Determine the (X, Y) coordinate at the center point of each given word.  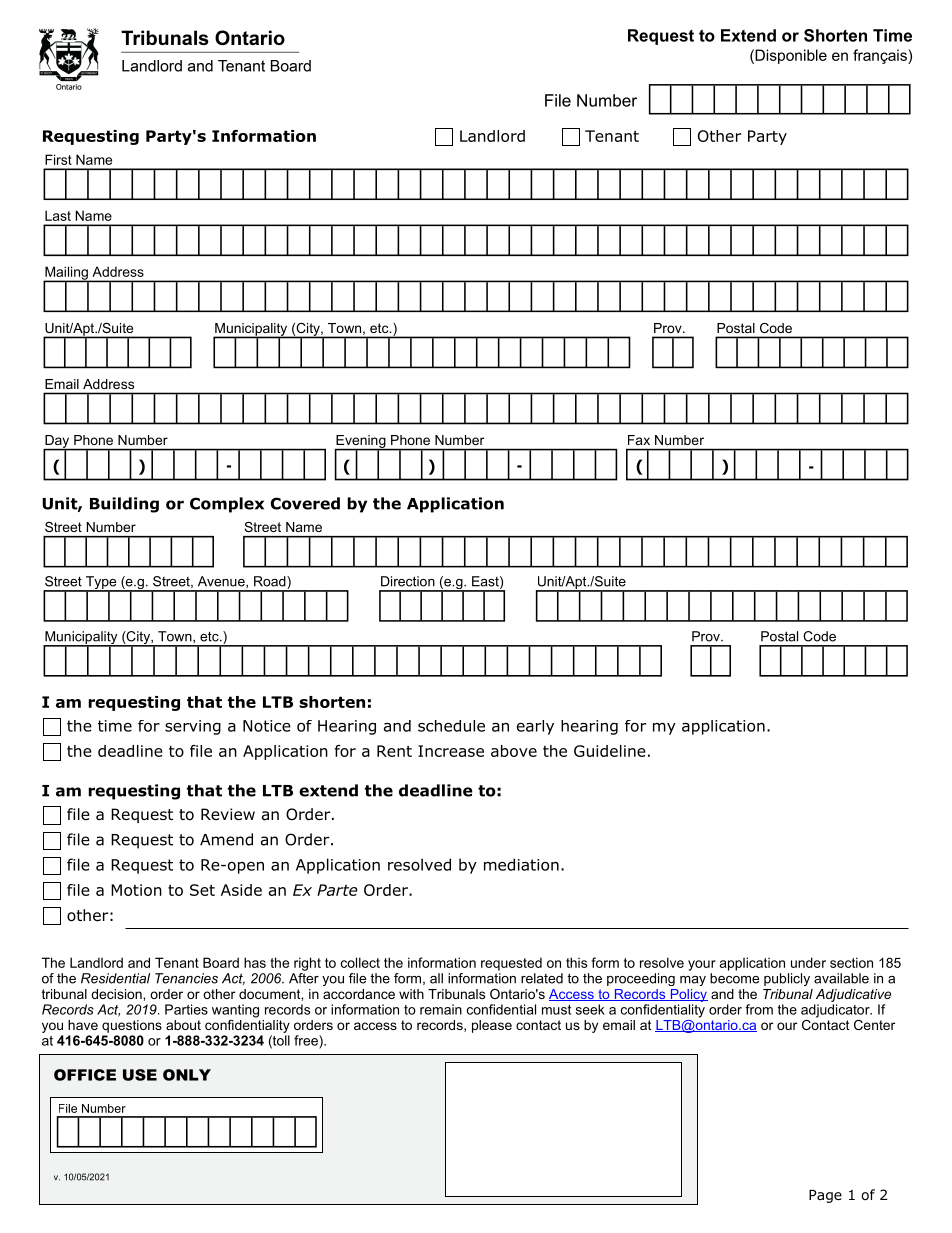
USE (140, 1075)
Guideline (610, 751)
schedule (451, 726)
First (58, 159)
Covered (305, 503)
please (492, 1026)
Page (825, 1196)
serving (193, 727)
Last (58, 215)
